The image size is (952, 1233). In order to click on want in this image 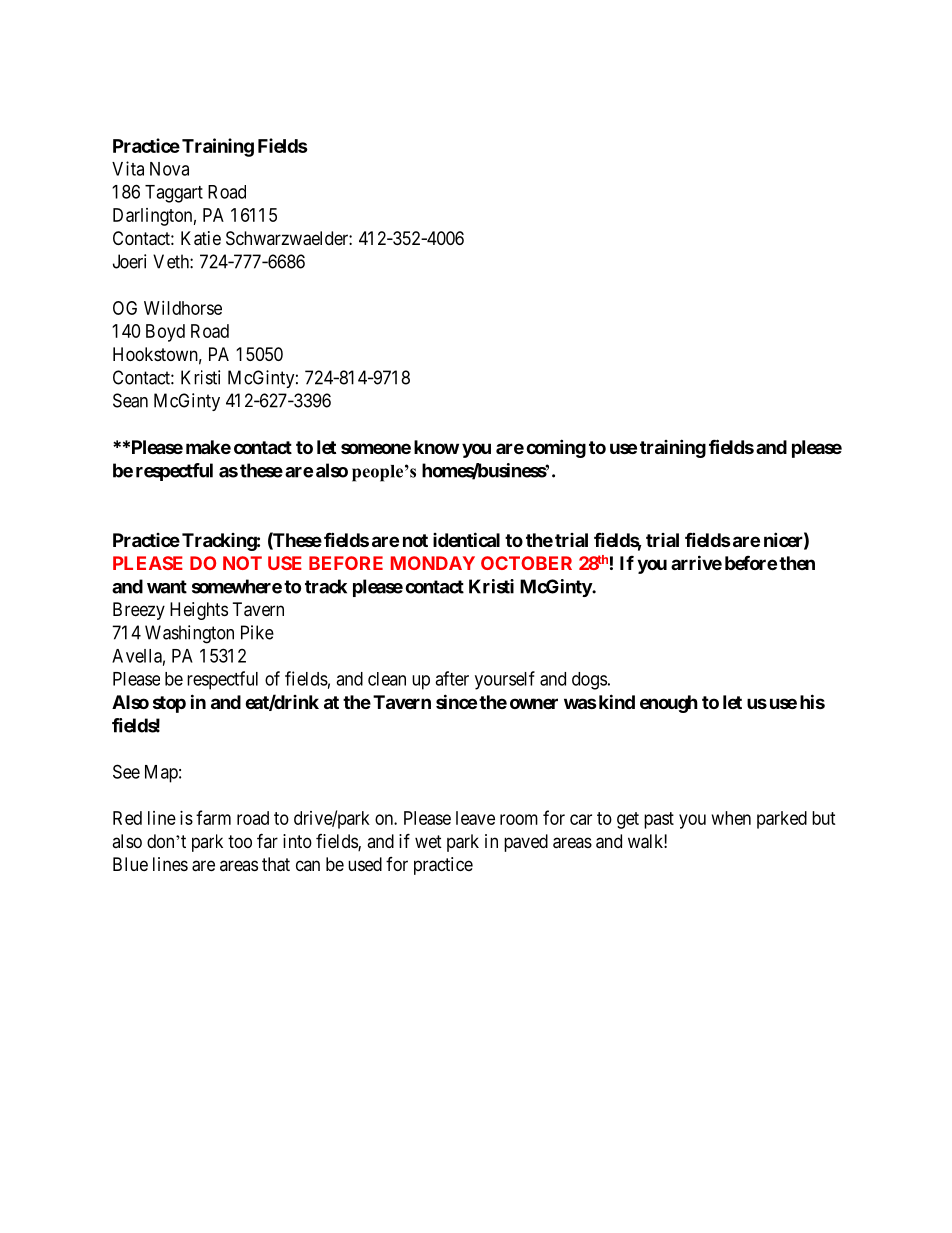, I will do `click(167, 587)`.
